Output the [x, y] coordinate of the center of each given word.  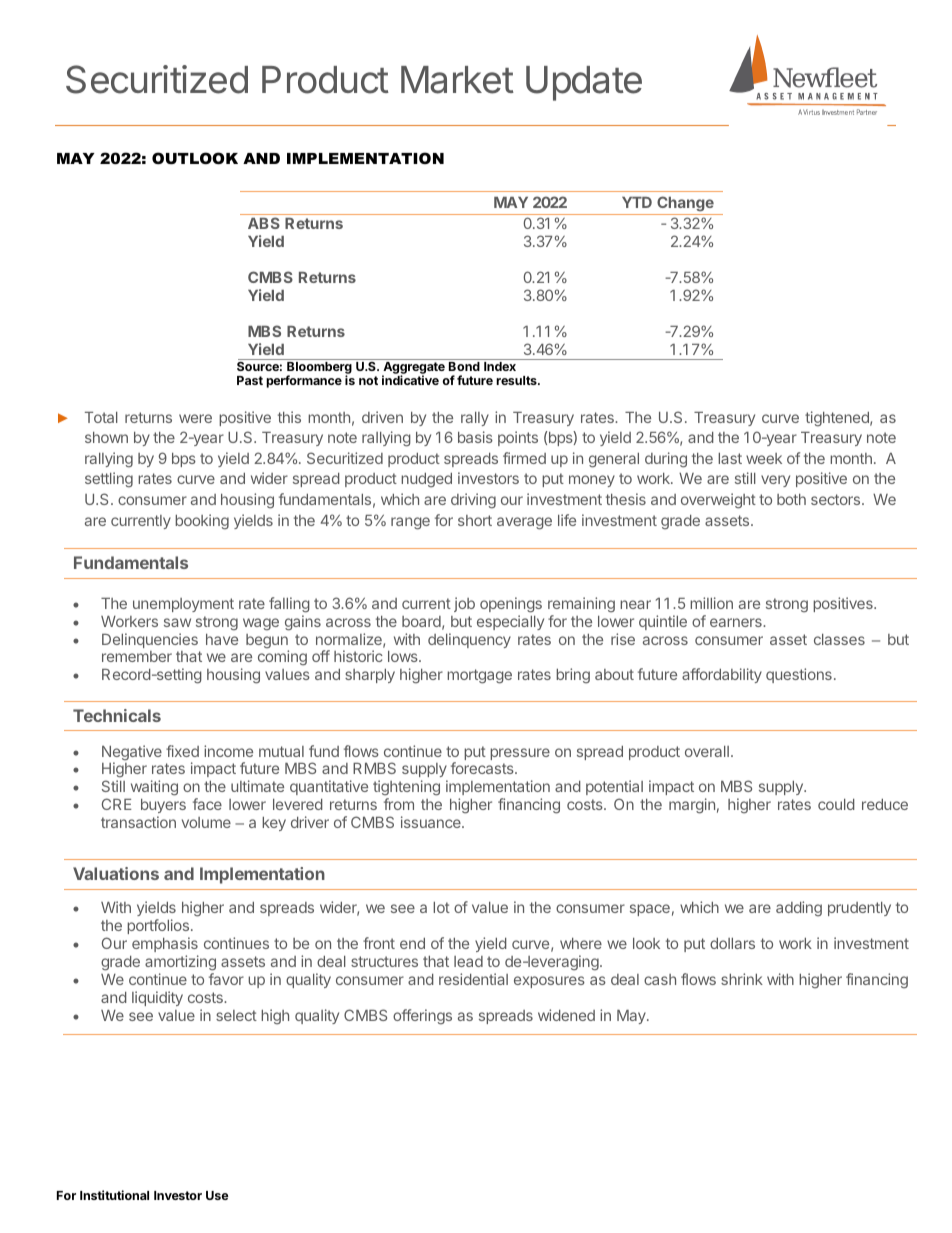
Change [685, 205]
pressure [520, 754]
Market [457, 80]
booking [202, 522]
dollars [732, 943]
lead [468, 961]
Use [217, 1195]
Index [500, 366]
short [475, 520]
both [791, 499]
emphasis [165, 944]
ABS [264, 223]
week [764, 458]
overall [707, 751]
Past [250, 380]
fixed [182, 751]
